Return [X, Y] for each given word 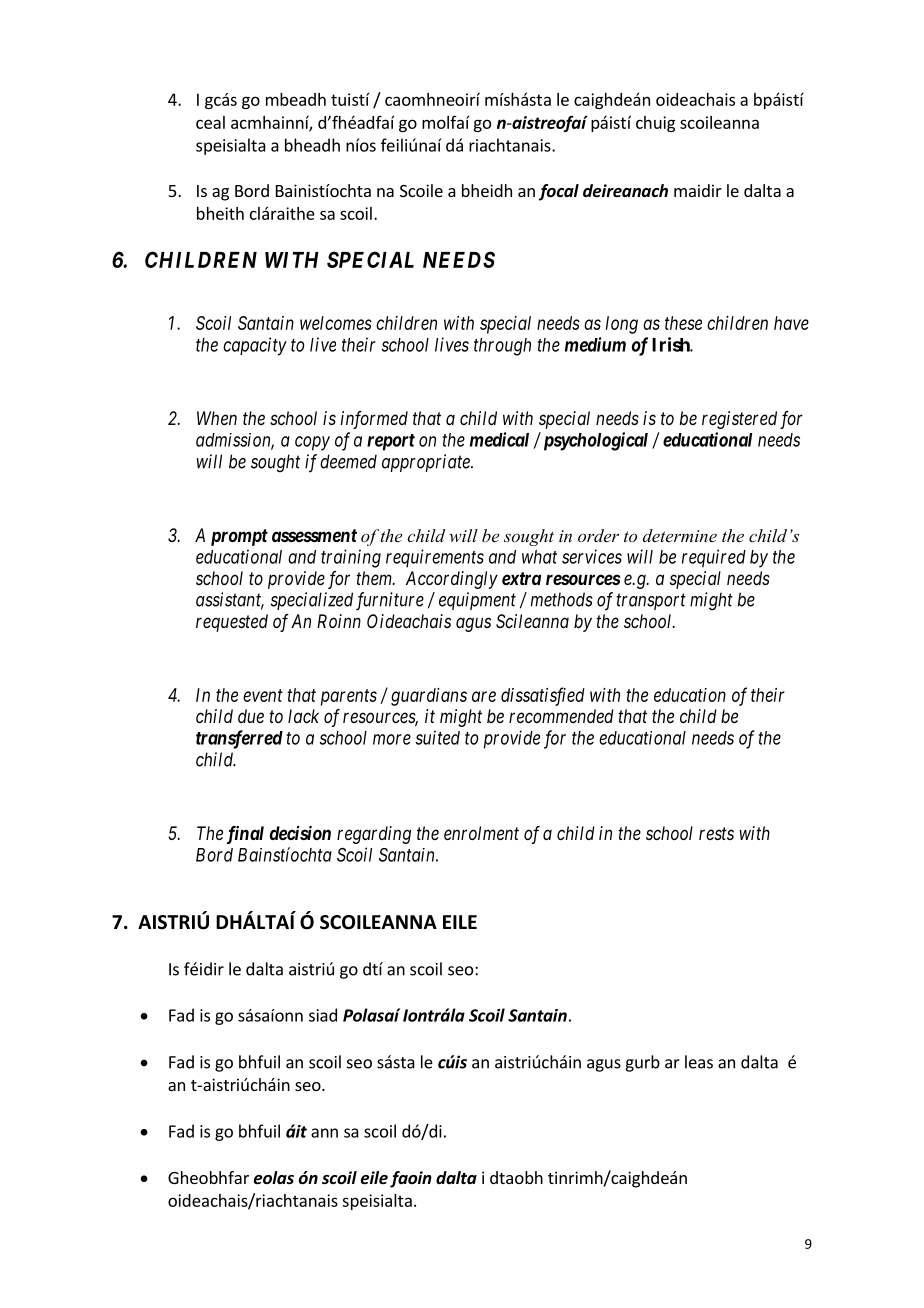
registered [739, 420]
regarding [374, 835]
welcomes [336, 323]
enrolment [481, 833]
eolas [274, 1178]
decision [300, 833]
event [263, 695]
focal [559, 192]
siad [323, 1015]
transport [651, 602]
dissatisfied [543, 696]
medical [499, 439]
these [683, 323]
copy [312, 443]
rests [716, 833]
